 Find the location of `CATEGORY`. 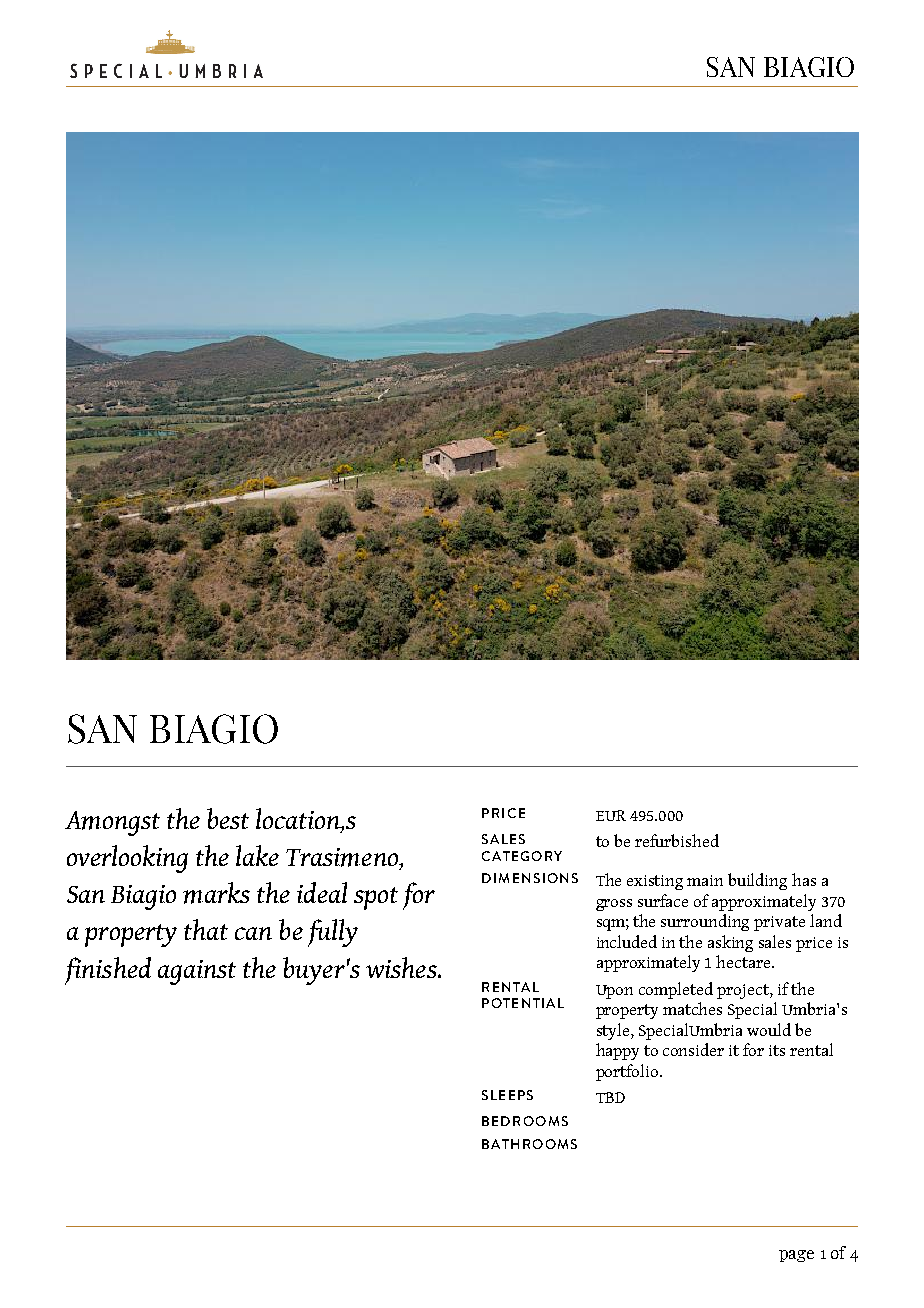

CATEGORY is located at coordinates (522, 856).
